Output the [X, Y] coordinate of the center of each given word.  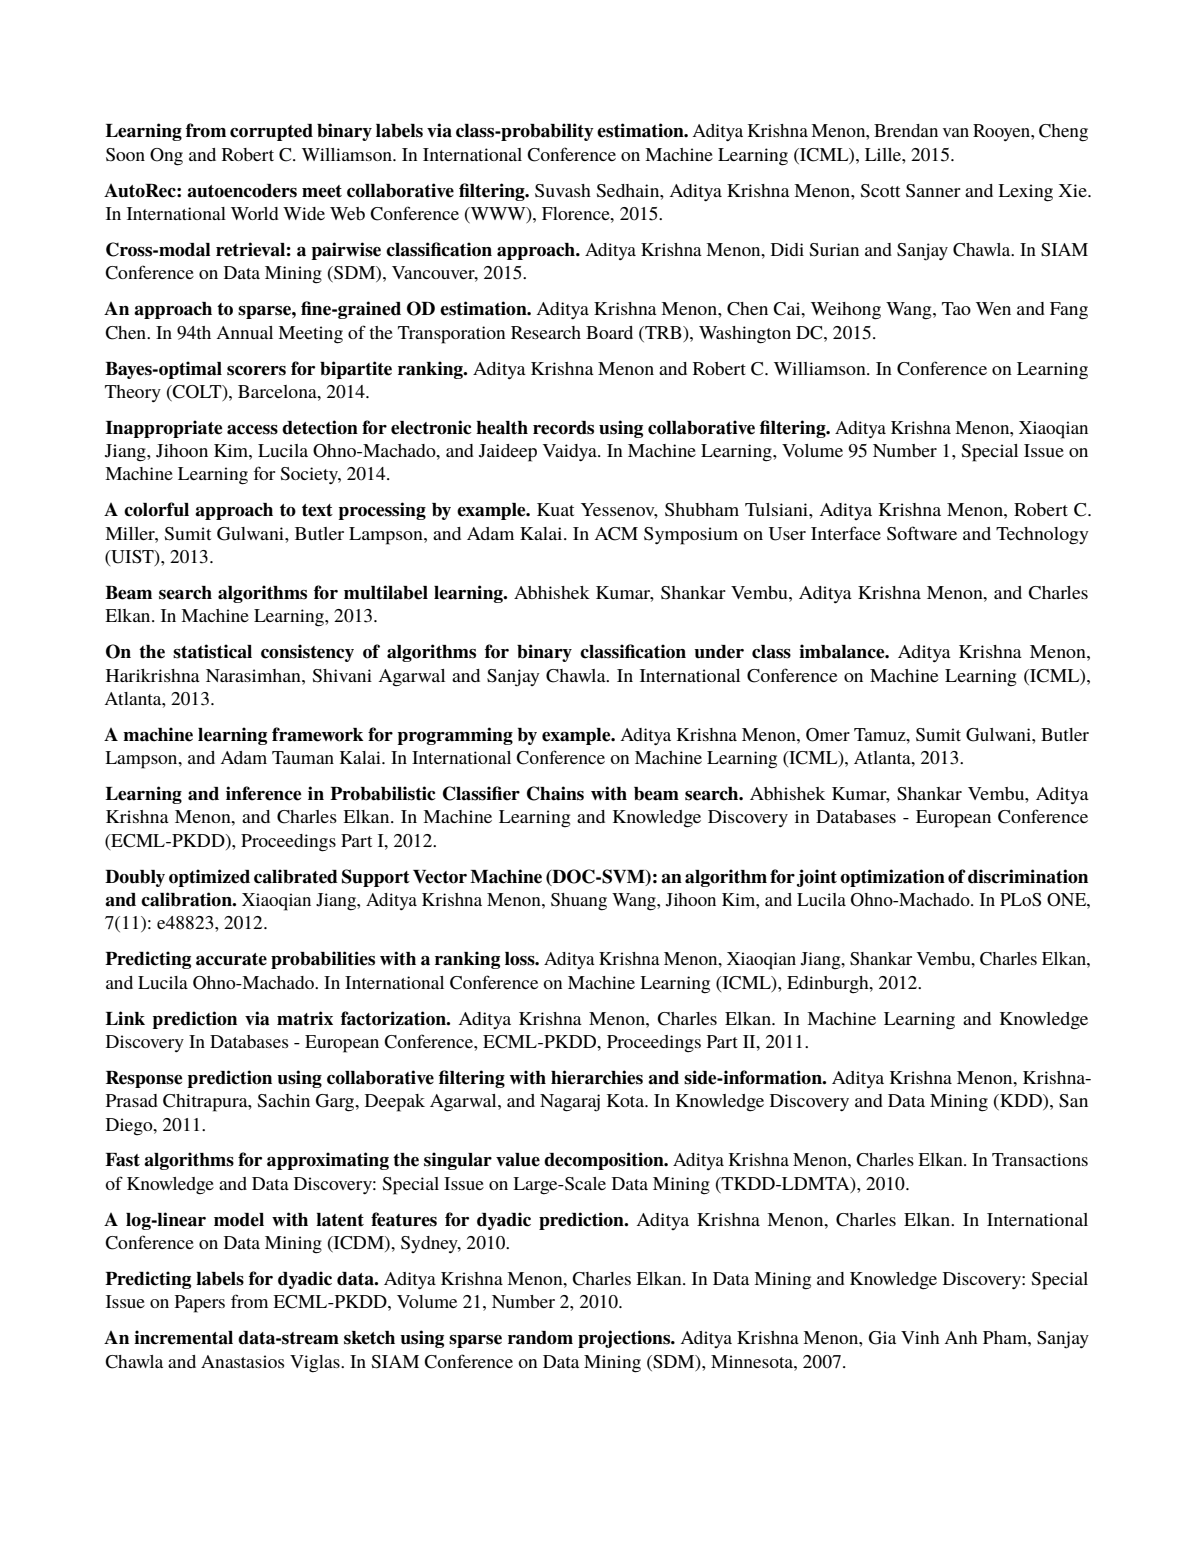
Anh [961, 1337]
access [252, 430]
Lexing [1025, 193]
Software [922, 533]
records [563, 428]
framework [317, 734]
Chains [555, 793]
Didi [787, 249]
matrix [305, 1018]
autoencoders [242, 191]
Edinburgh [829, 985]
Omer [828, 735]
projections [625, 1339]
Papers [200, 1304]
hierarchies [597, 1077]
